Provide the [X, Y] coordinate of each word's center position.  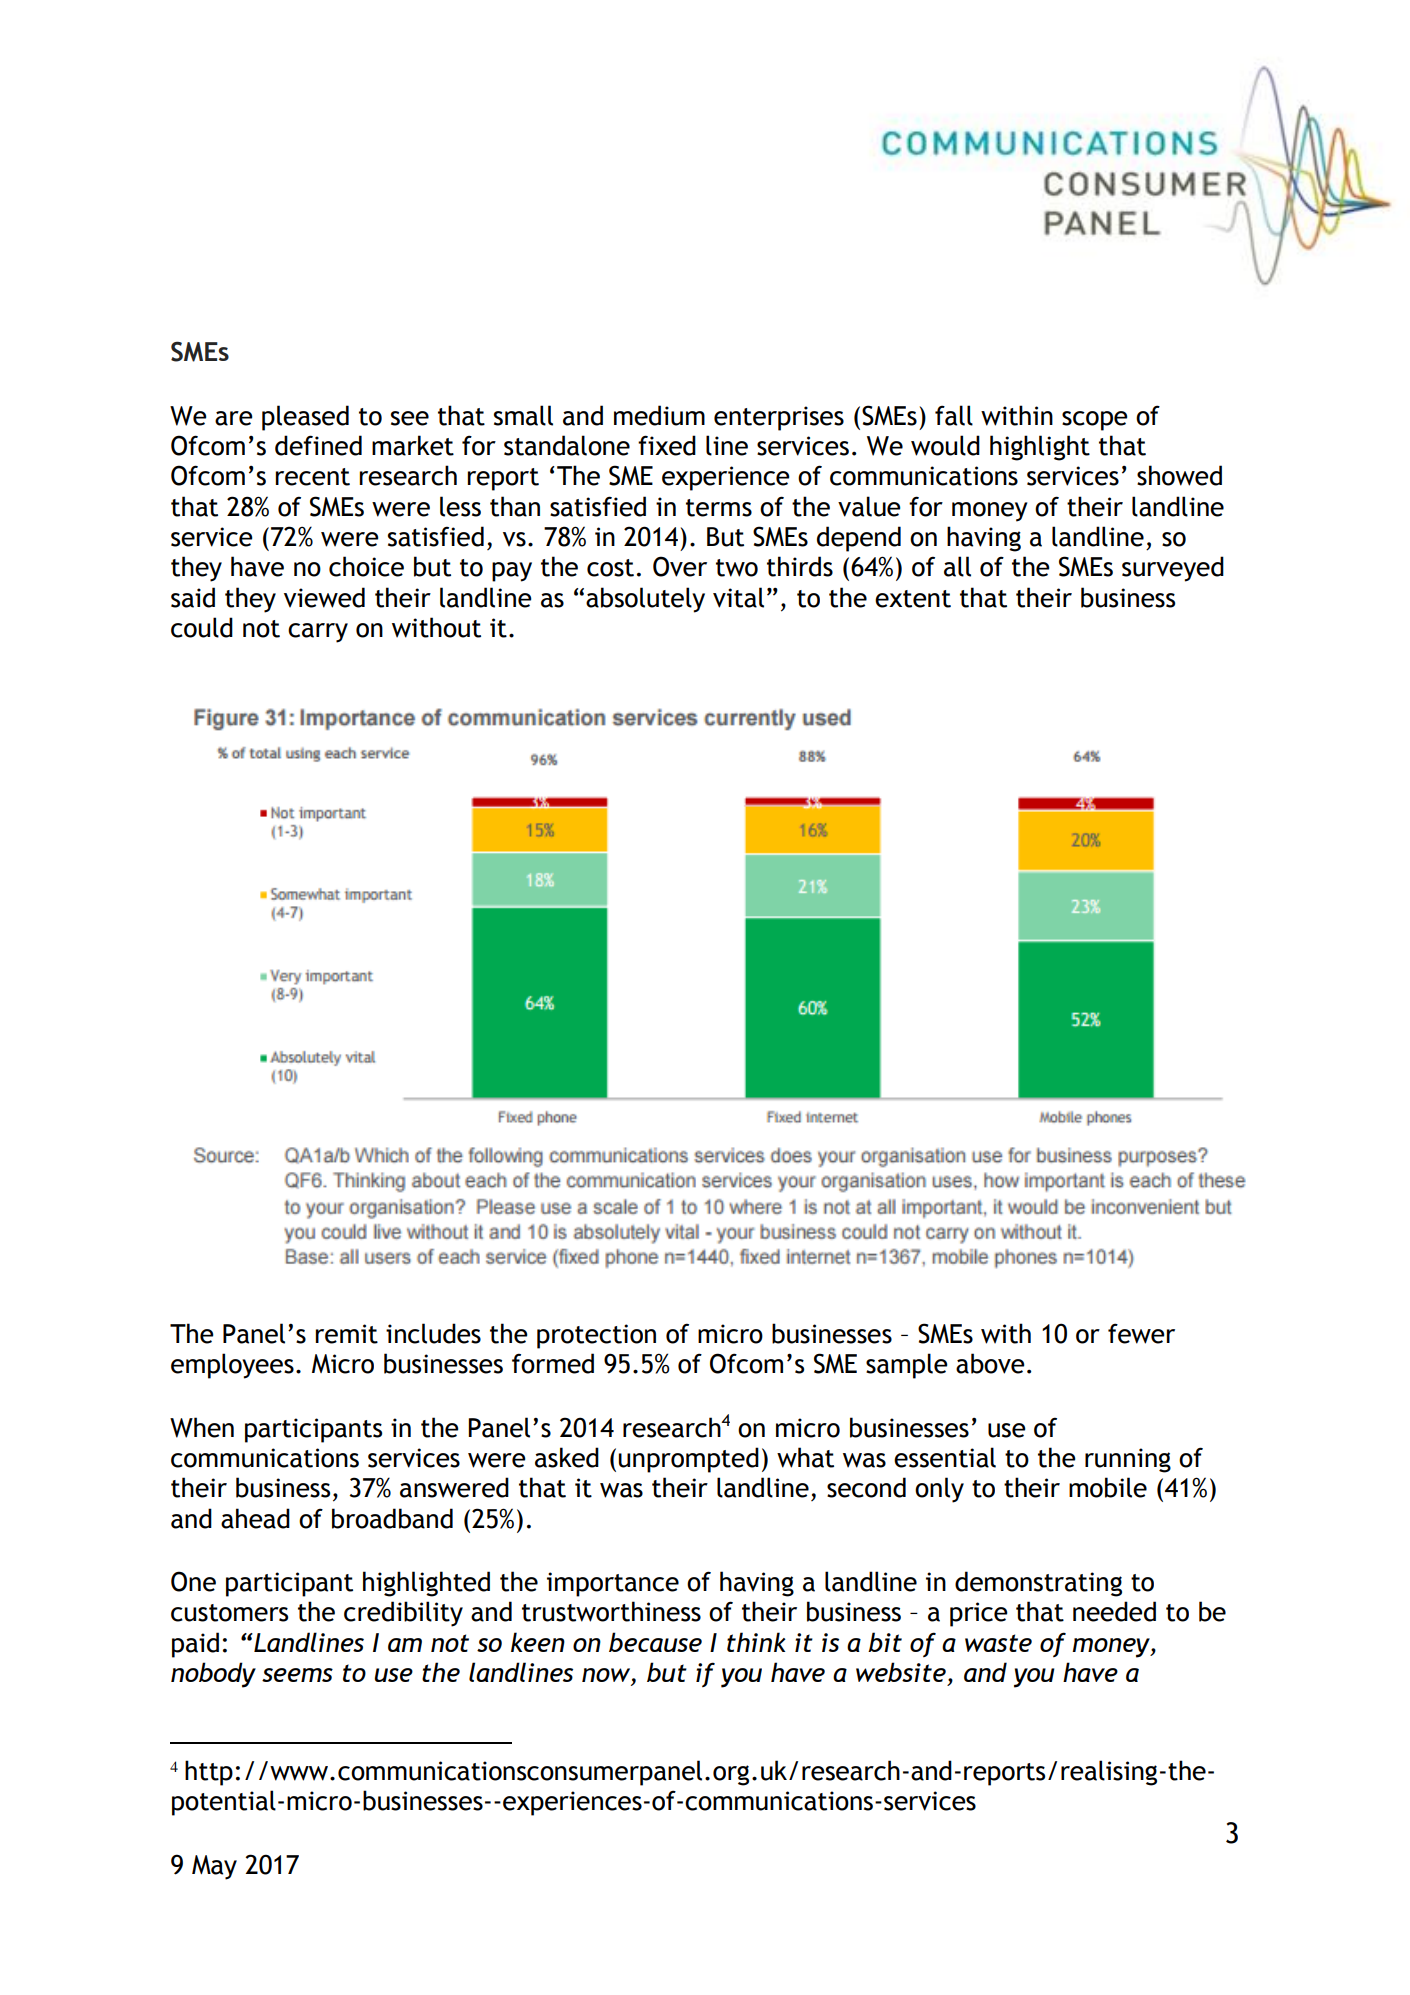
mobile [1108, 1487]
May [214, 1867]
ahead [255, 1518]
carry [318, 633]
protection [596, 1336]
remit [346, 1334]
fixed [667, 445]
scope [1095, 421]
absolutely [645, 600]
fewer [1141, 1333]
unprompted [689, 1460]
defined [318, 445]
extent [913, 599]
